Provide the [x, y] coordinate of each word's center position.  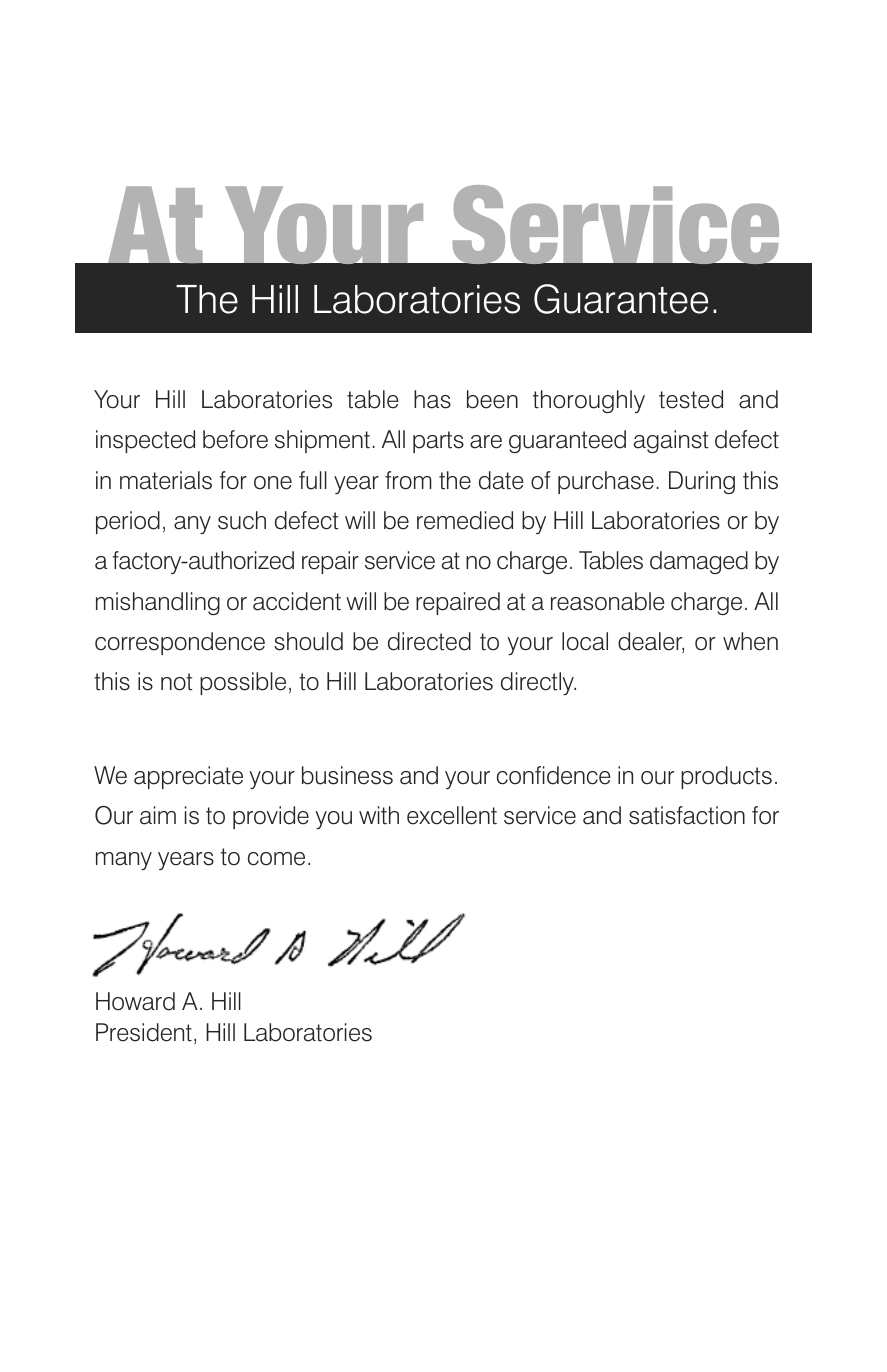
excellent [452, 815]
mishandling [158, 603]
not [176, 682]
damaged [699, 562]
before [235, 439]
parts [438, 442]
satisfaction [687, 815]
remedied [465, 520]
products [726, 777]
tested [691, 399]
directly [538, 683]
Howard [135, 1001]
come [276, 859]
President [144, 1032]
